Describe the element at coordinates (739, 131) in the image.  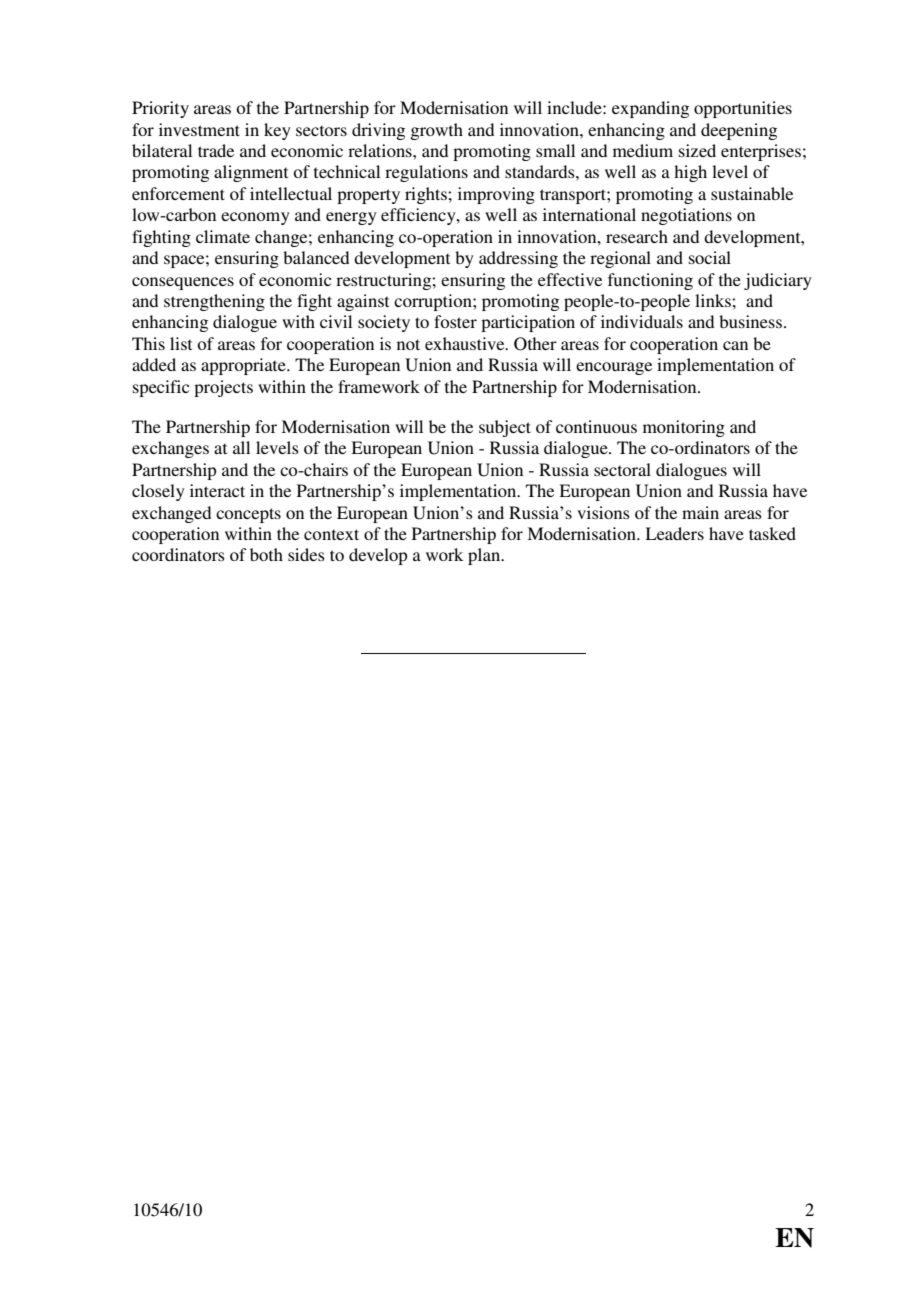
I see `deepening` at that location.
